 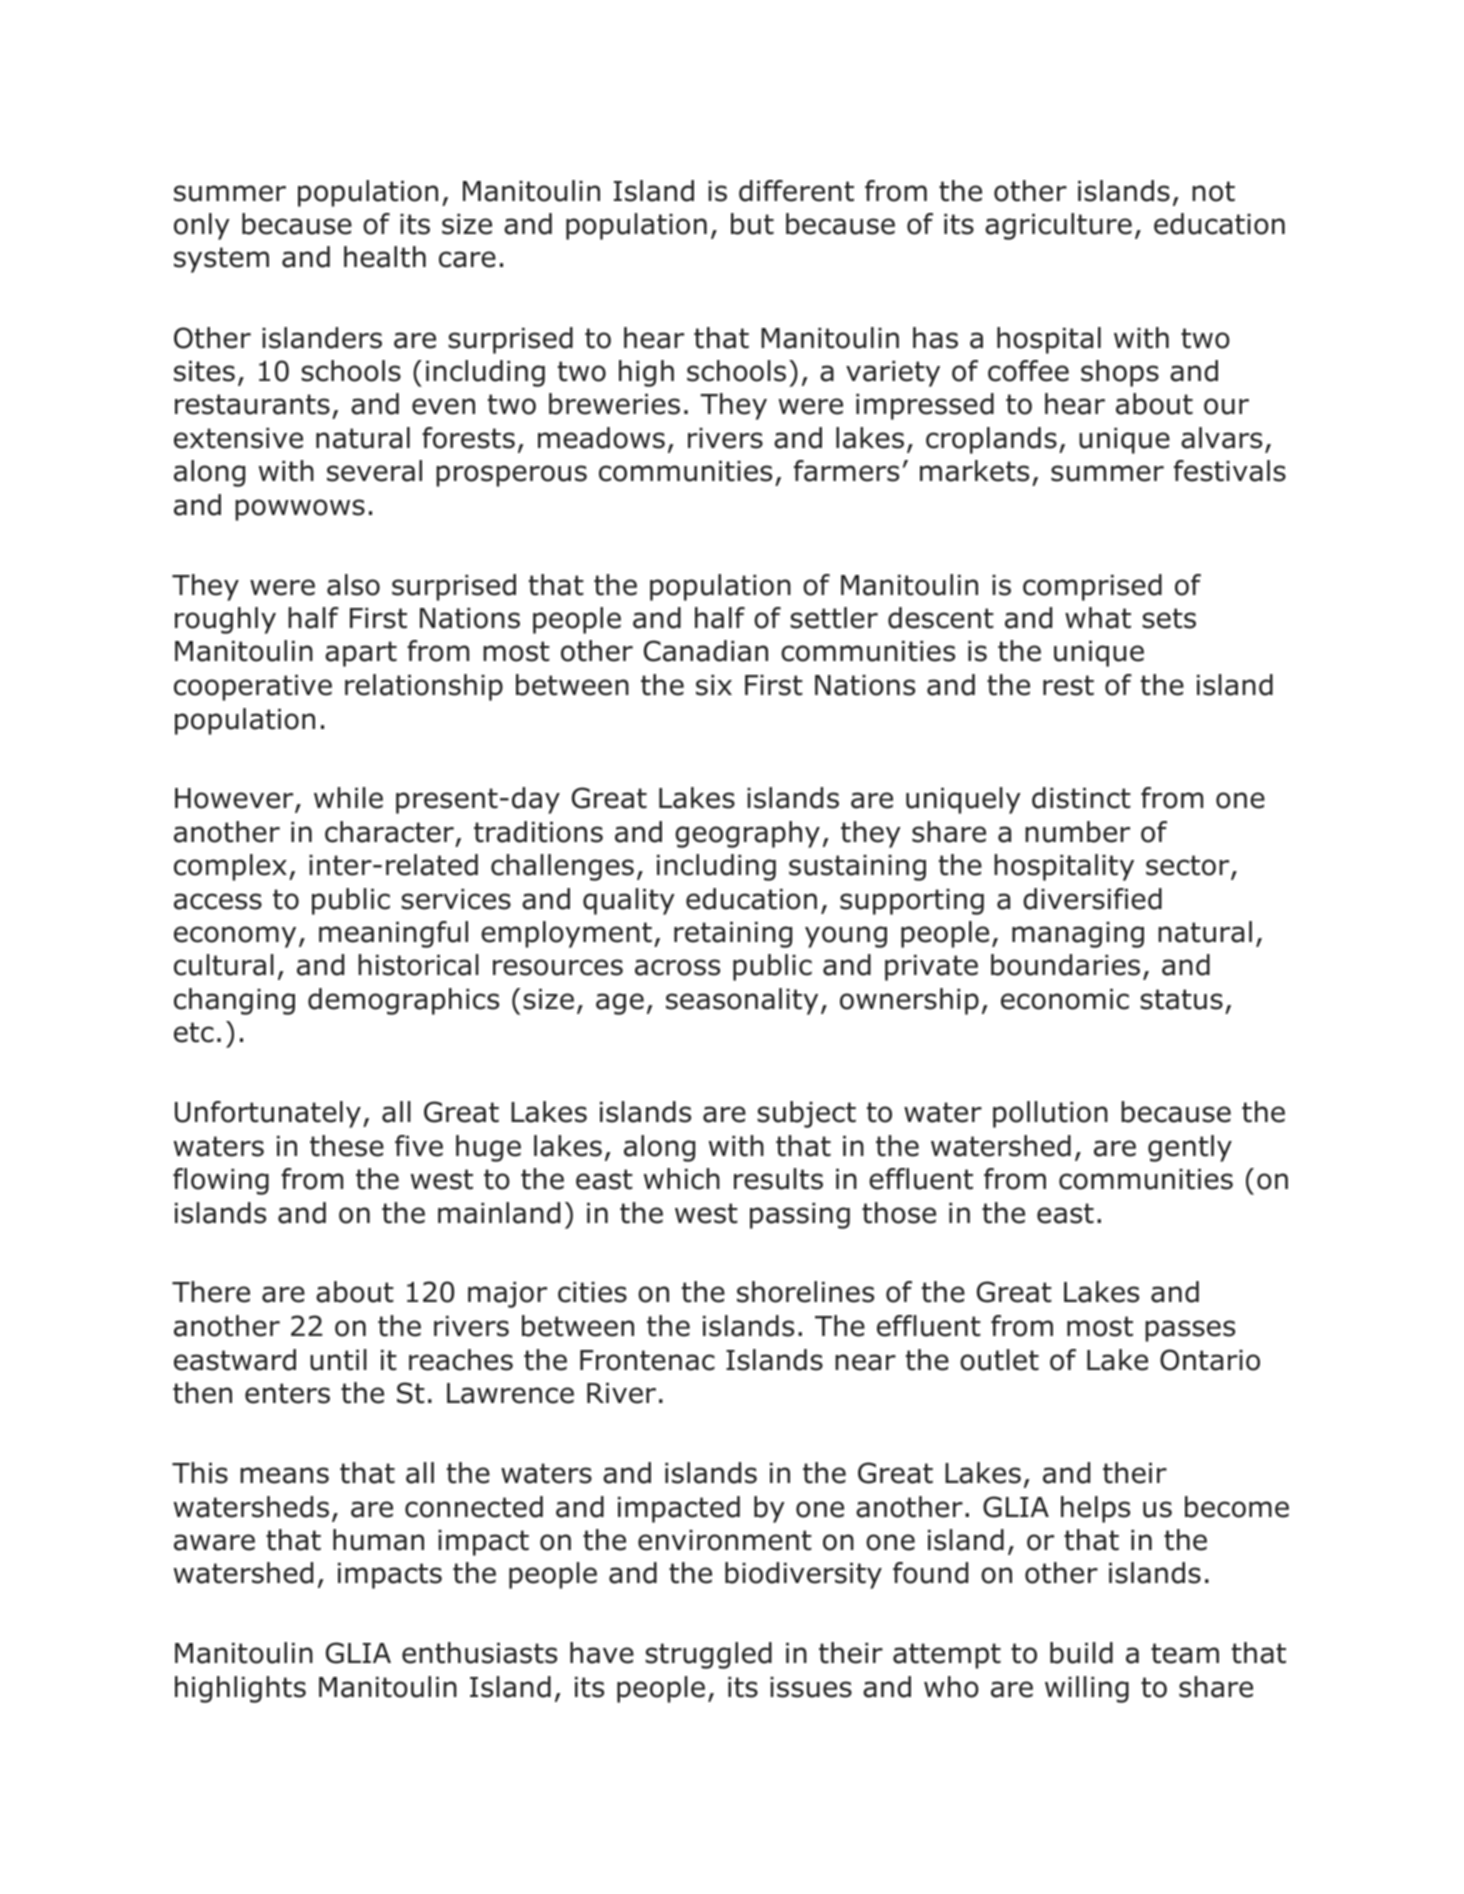 I want to click on health, so click(x=385, y=257).
